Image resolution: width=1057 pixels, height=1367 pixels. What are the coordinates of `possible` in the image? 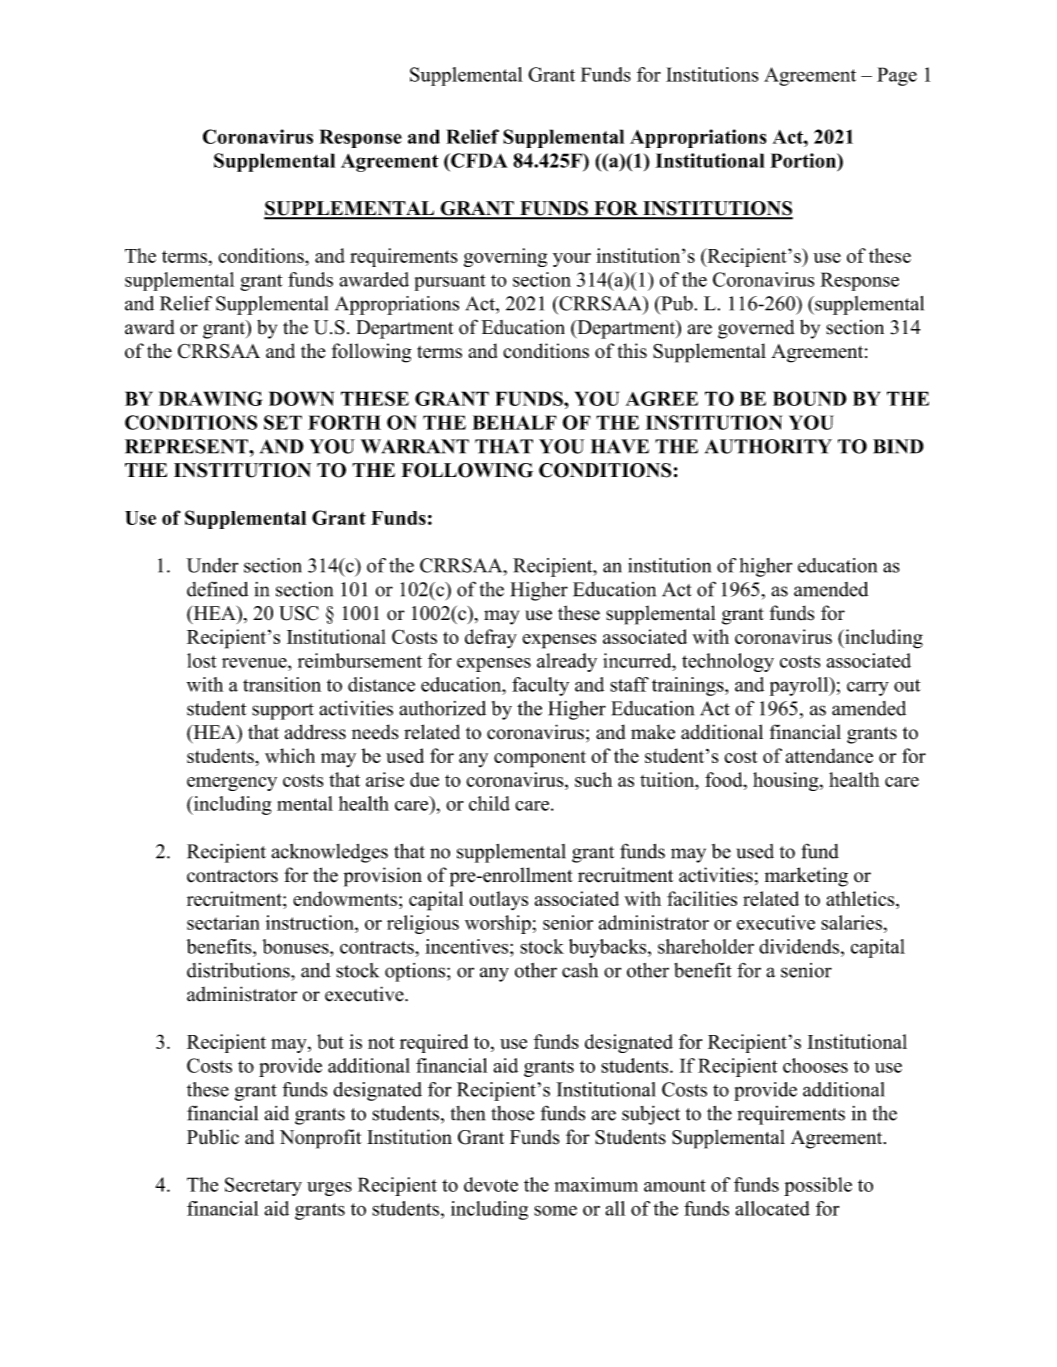 It's located at (818, 1186).
